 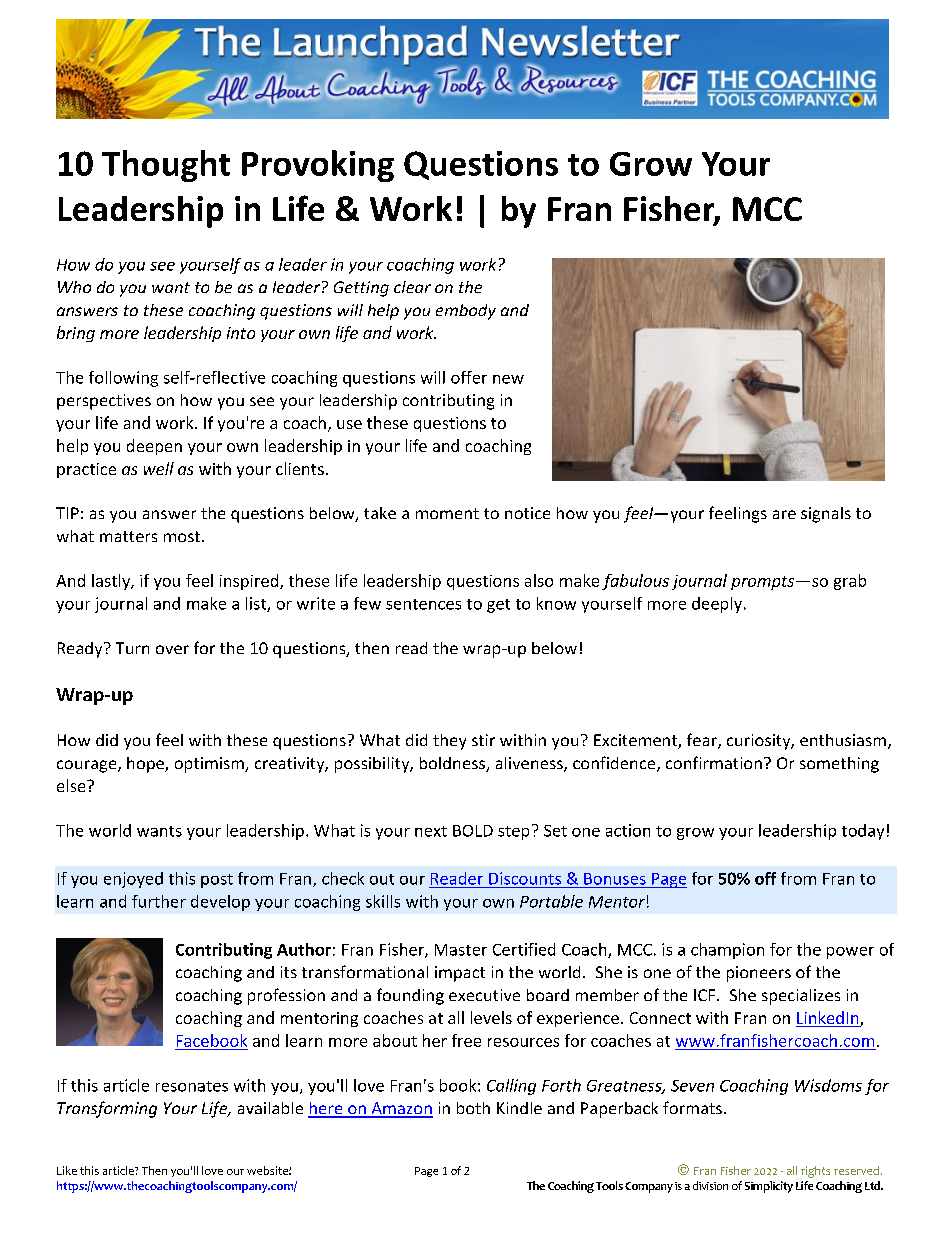 I want to click on over, so click(x=172, y=649).
